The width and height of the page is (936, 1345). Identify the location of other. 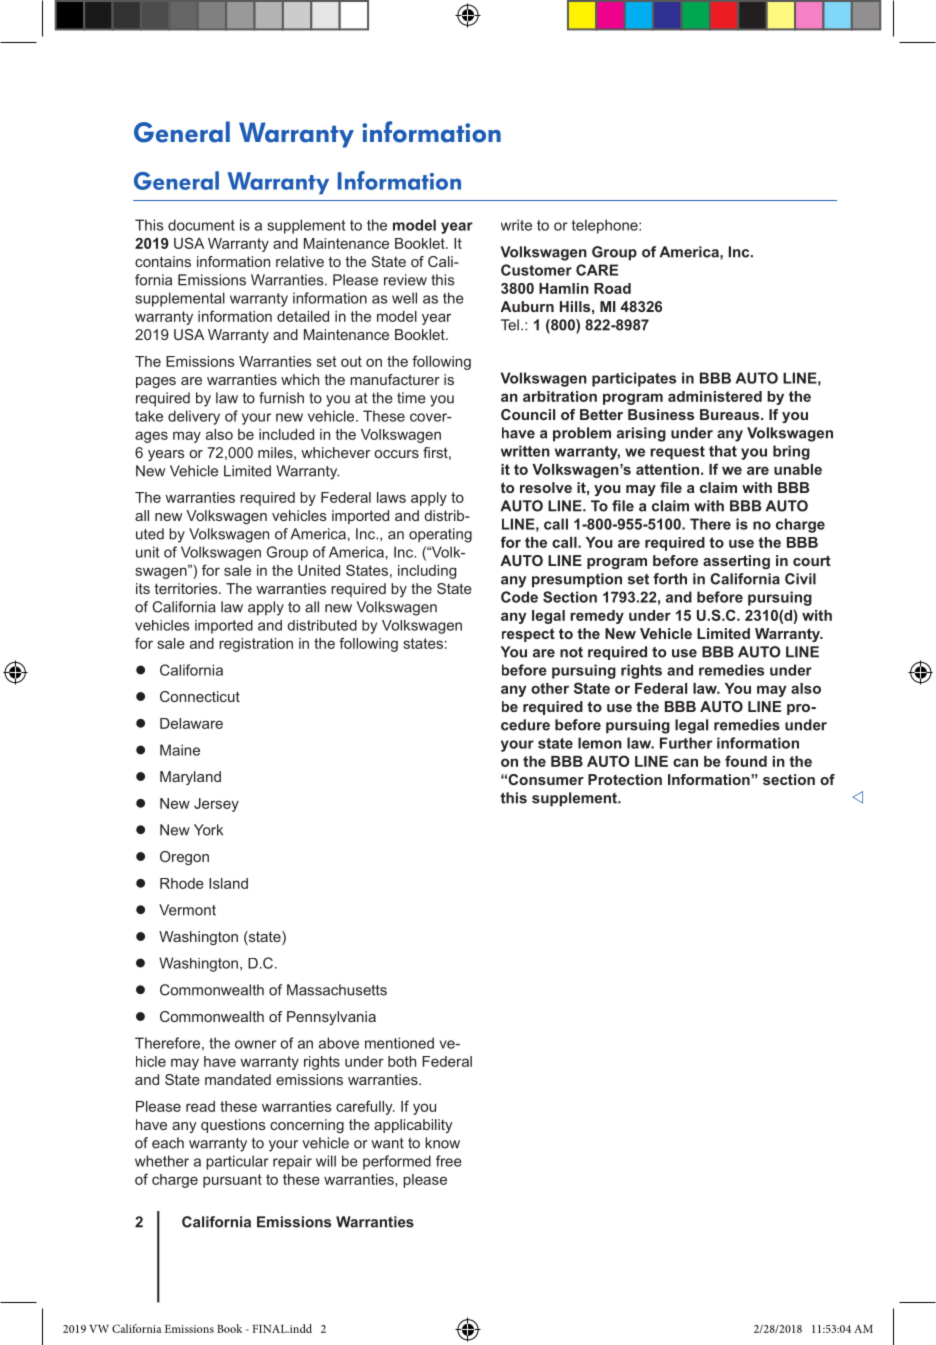
(550, 688).
